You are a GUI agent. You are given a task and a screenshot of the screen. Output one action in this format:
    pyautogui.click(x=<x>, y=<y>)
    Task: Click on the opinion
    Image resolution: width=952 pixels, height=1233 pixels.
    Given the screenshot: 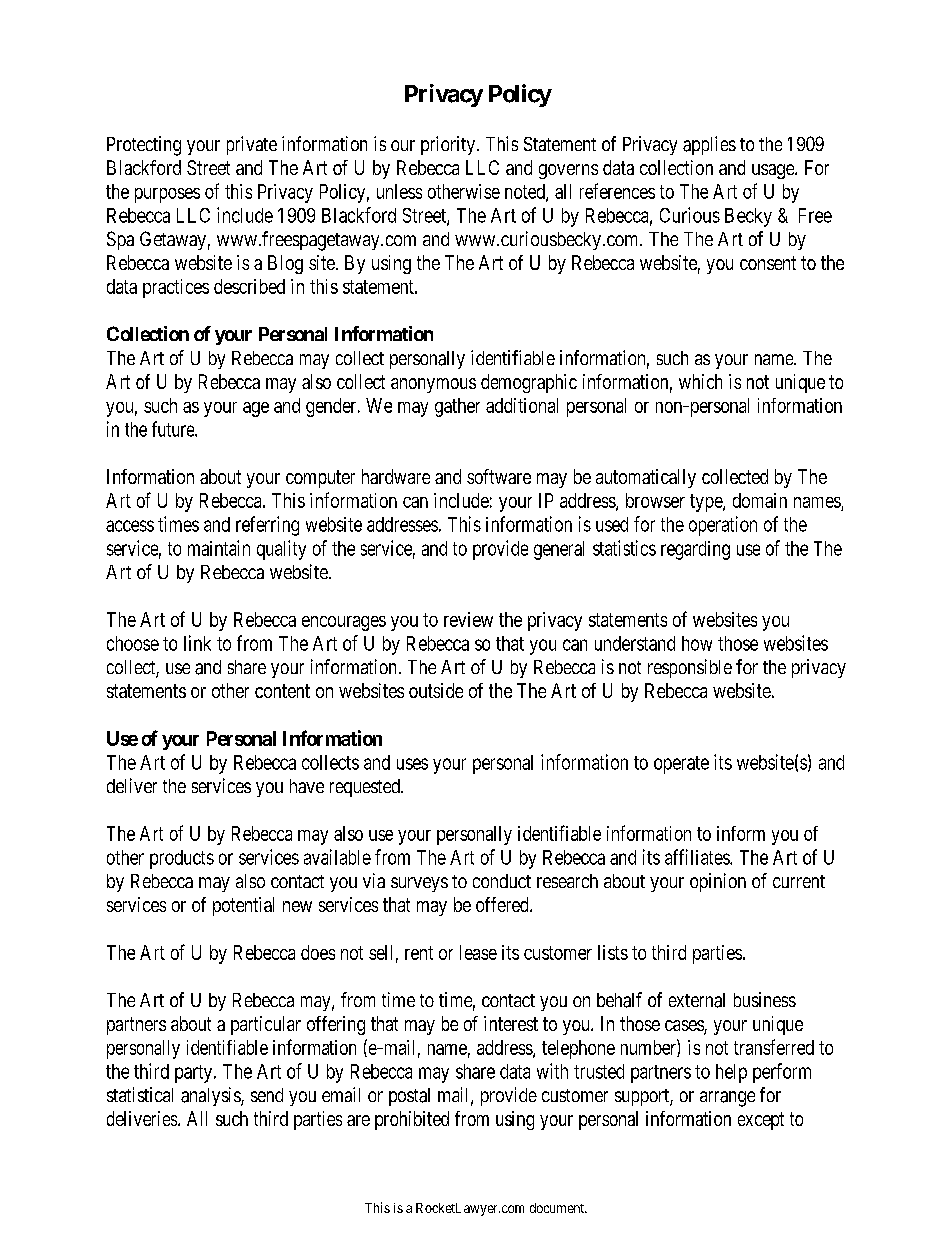 What is the action you would take?
    pyautogui.click(x=718, y=882)
